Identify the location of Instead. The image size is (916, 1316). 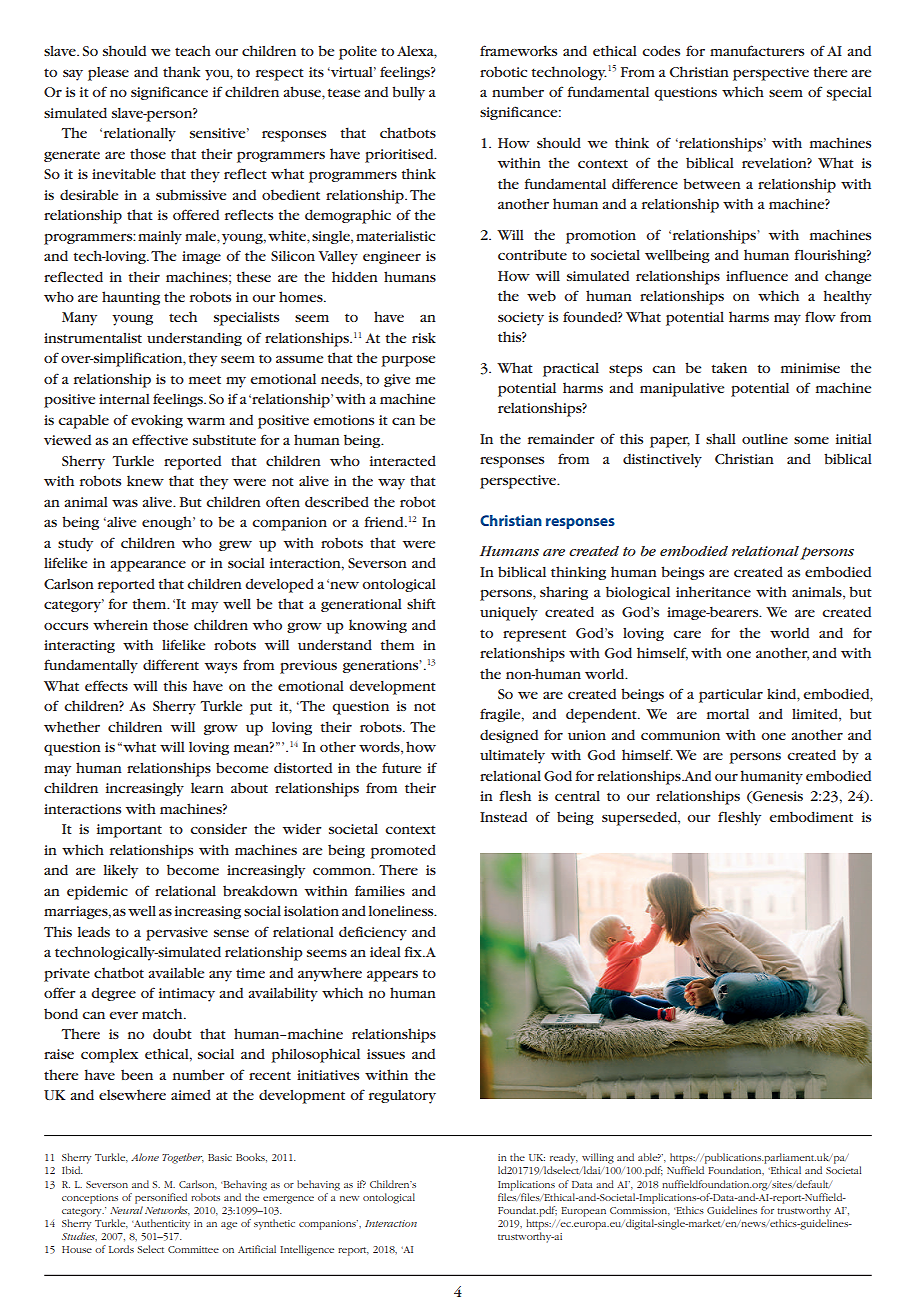
(503, 817).
